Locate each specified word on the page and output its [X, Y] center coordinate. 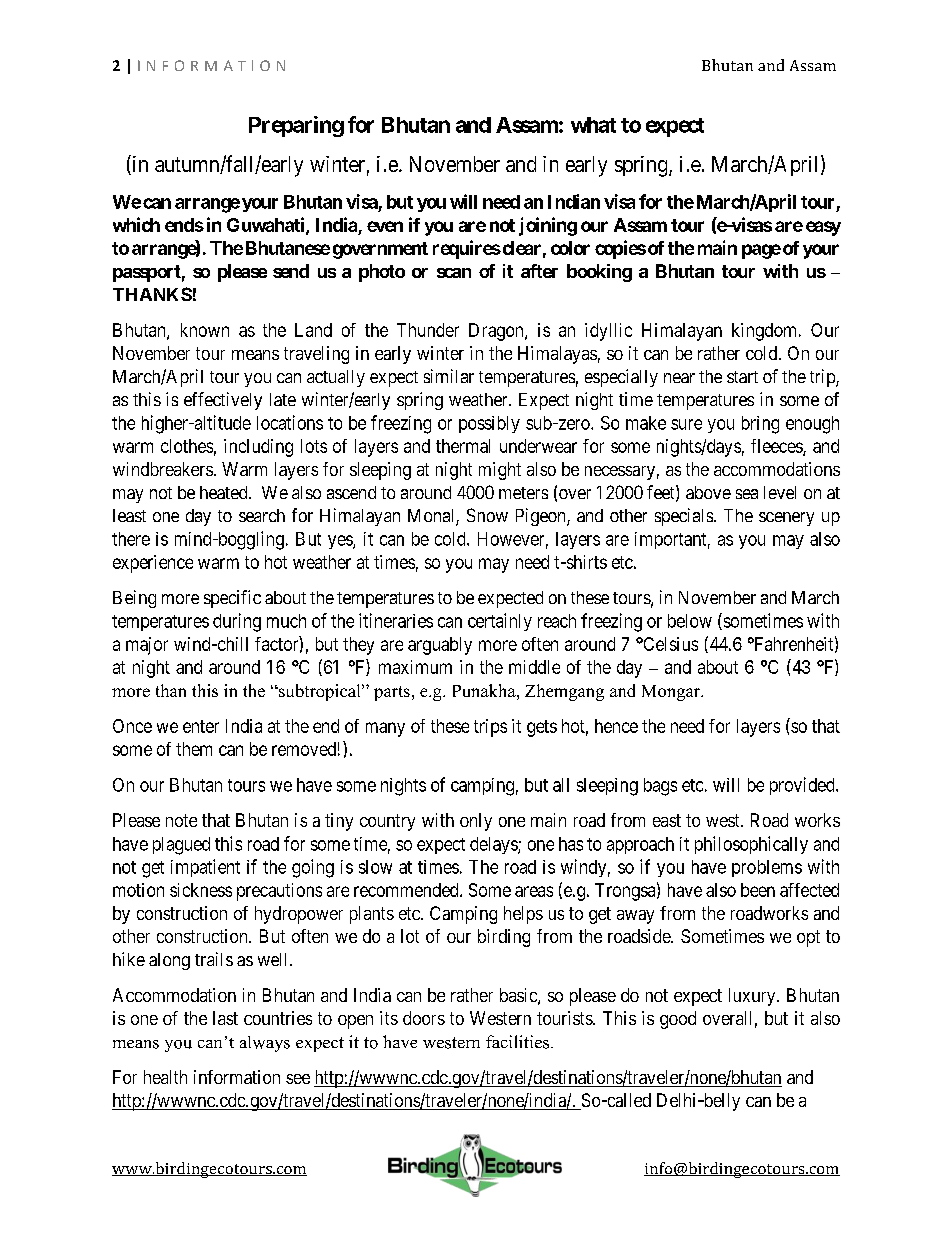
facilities [519, 1042]
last [225, 1018]
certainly [500, 622]
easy [823, 228]
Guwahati [267, 225]
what [593, 125]
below [690, 621]
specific [232, 599]
